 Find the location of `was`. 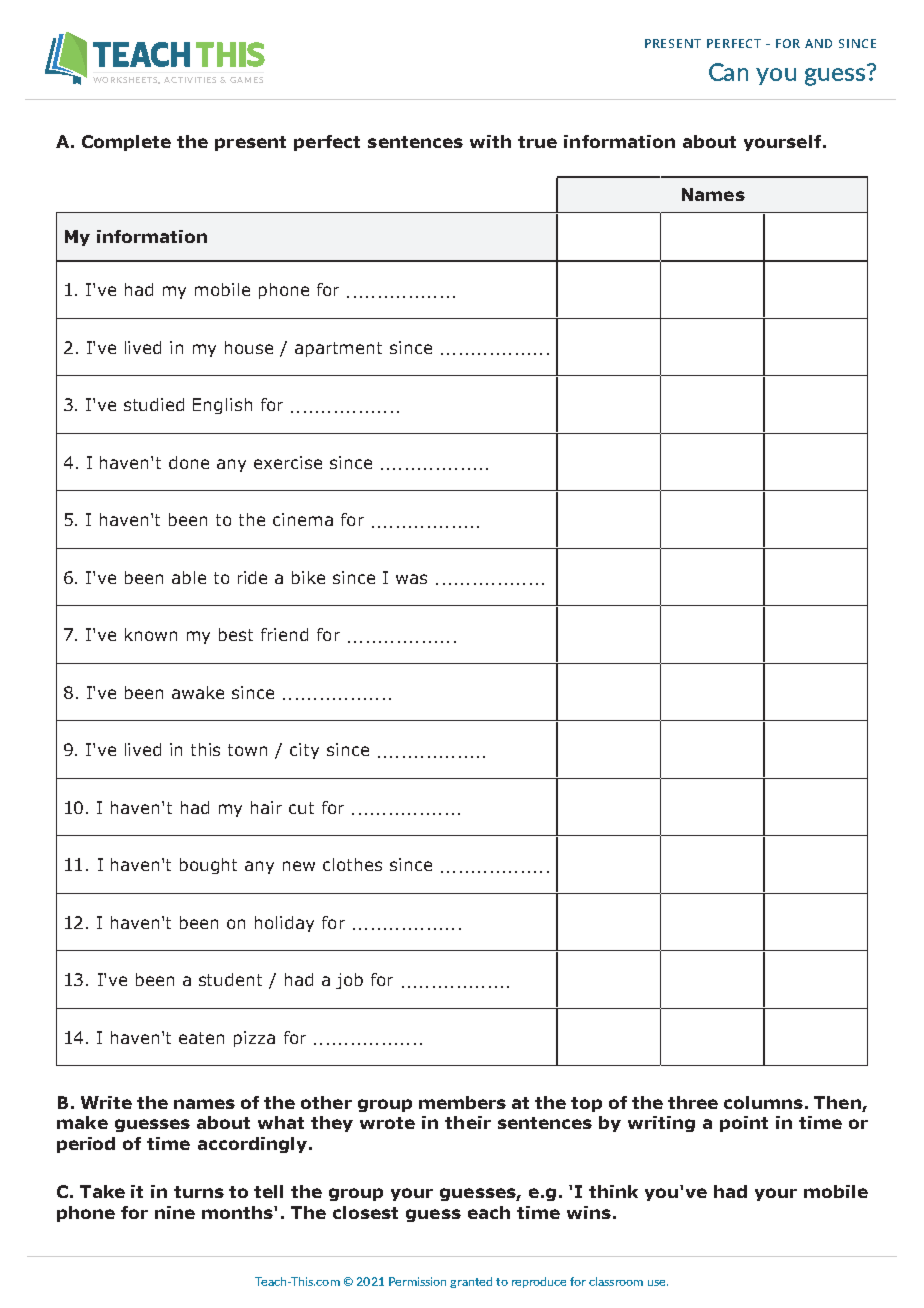

was is located at coordinates (411, 579).
